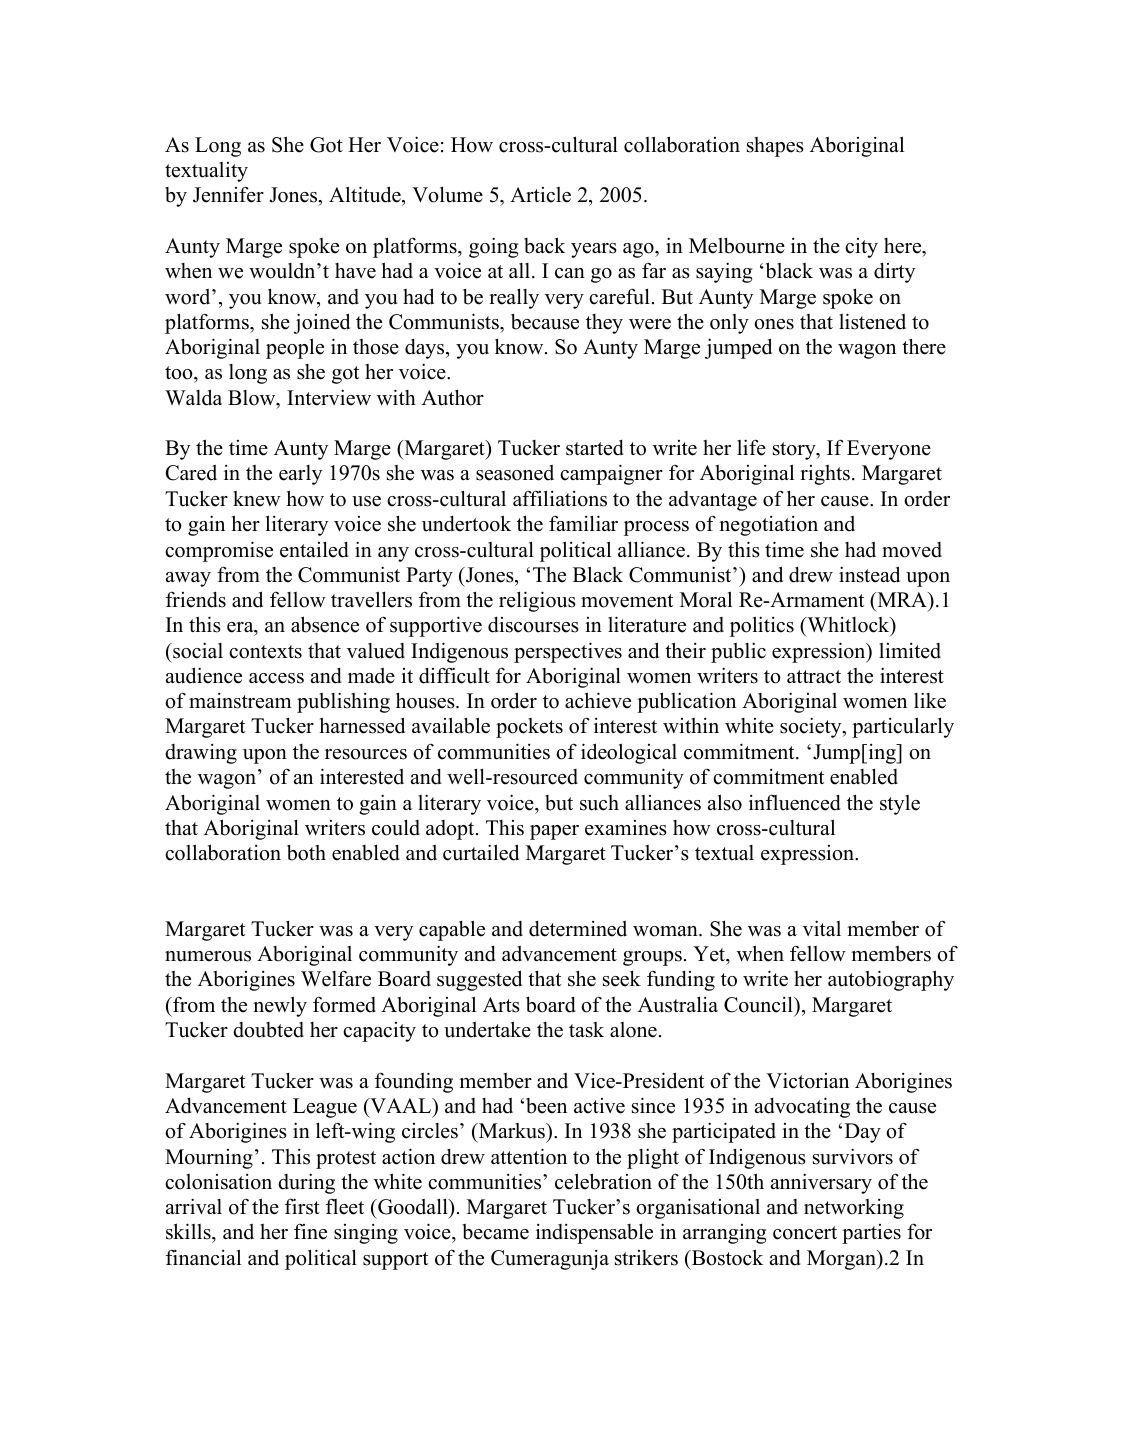  Describe the element at coordinates (869, 574) in the screenshot. I see `instead` at that location.
